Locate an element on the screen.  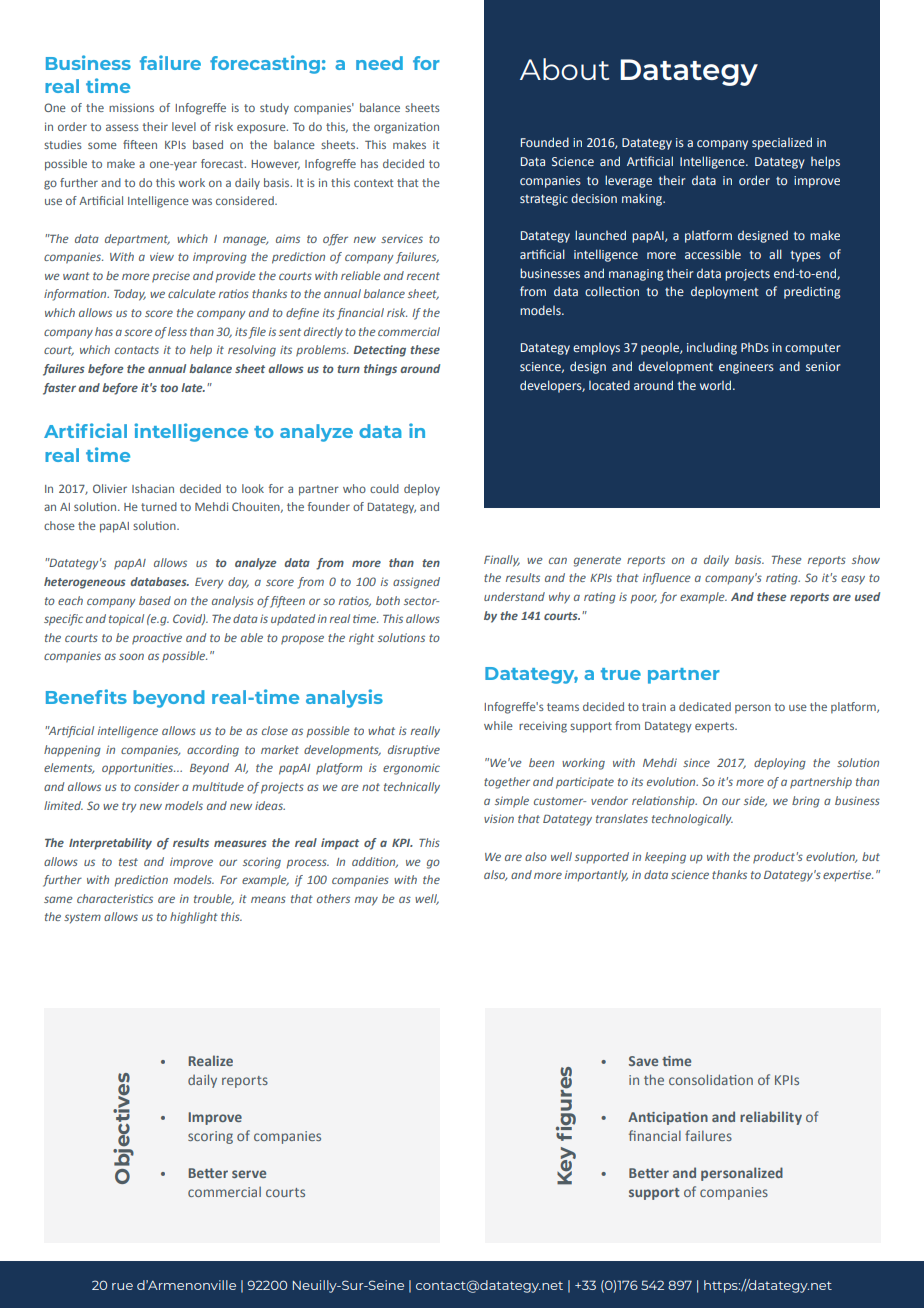
specialized is located at coordinates (782, 143).
